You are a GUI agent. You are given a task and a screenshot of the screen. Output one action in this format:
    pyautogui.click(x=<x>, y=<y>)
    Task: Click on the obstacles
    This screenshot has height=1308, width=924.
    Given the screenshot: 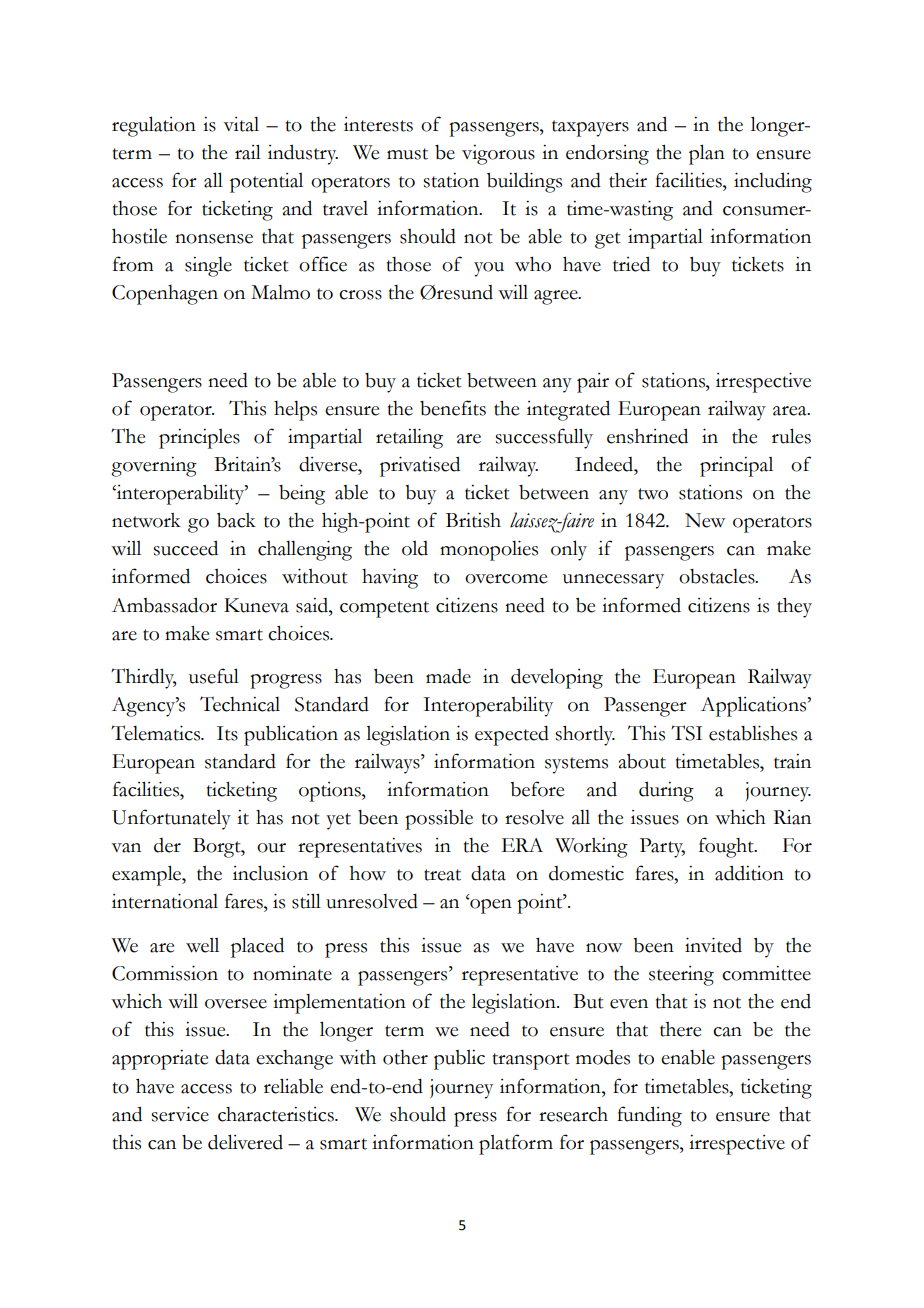 What is the action you would take?
    pyautogui.click(x=718, y=576)
